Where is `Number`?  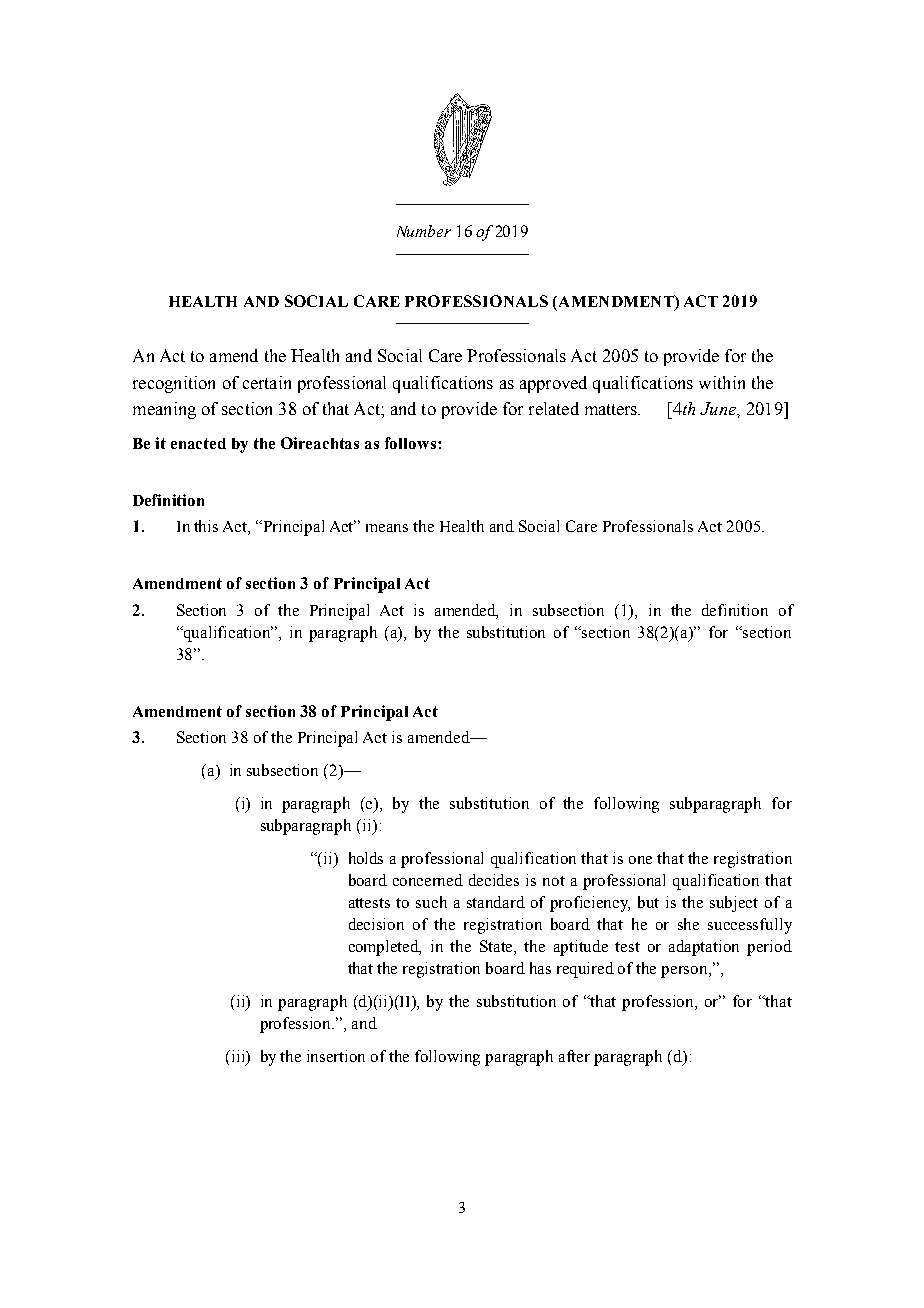 Number is located at coordinates (424, 231).
